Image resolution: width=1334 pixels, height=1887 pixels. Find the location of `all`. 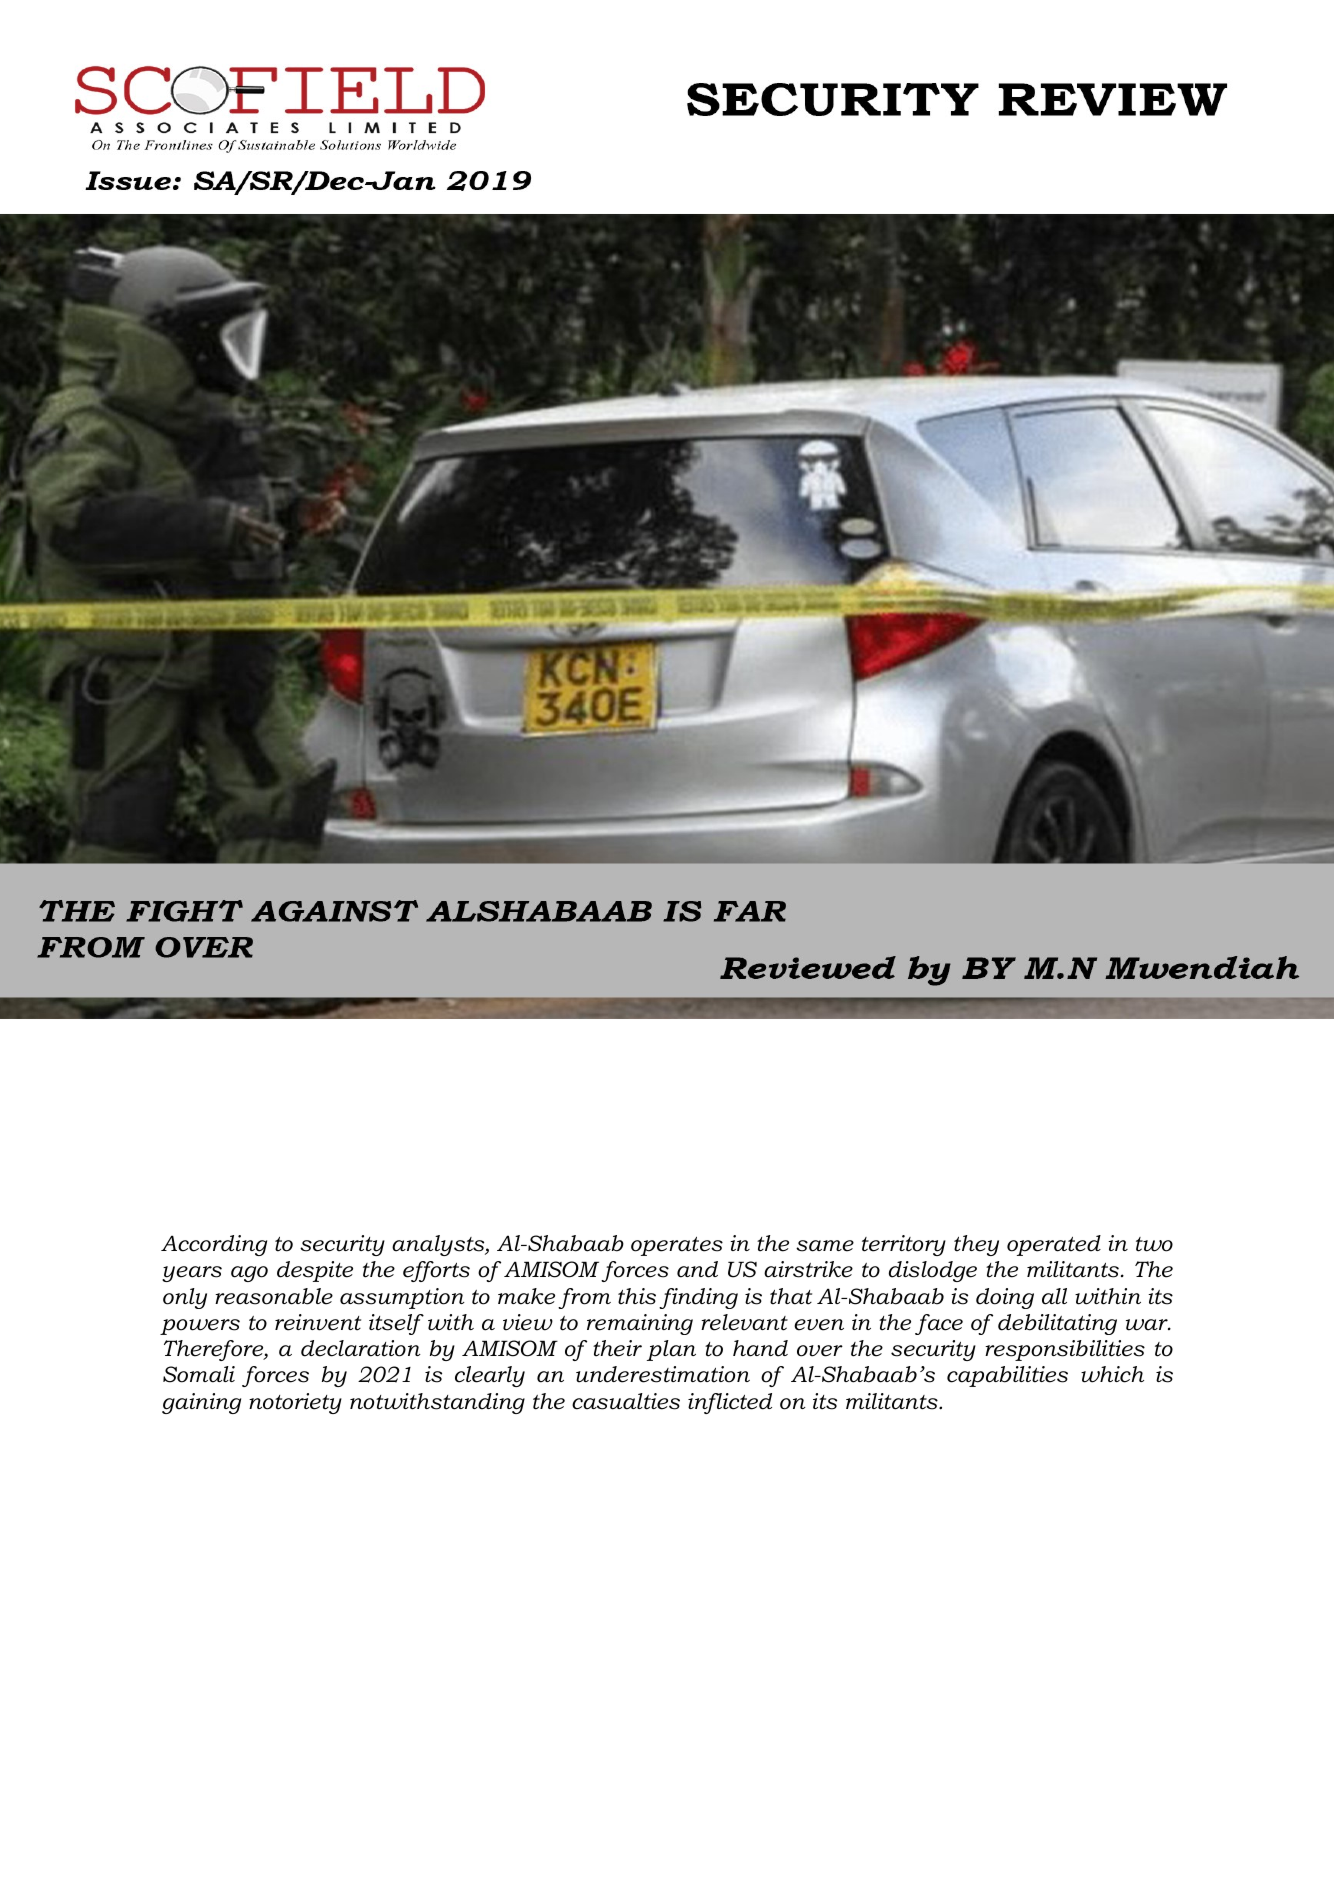

all is located at coordinates (1054, 1296).
